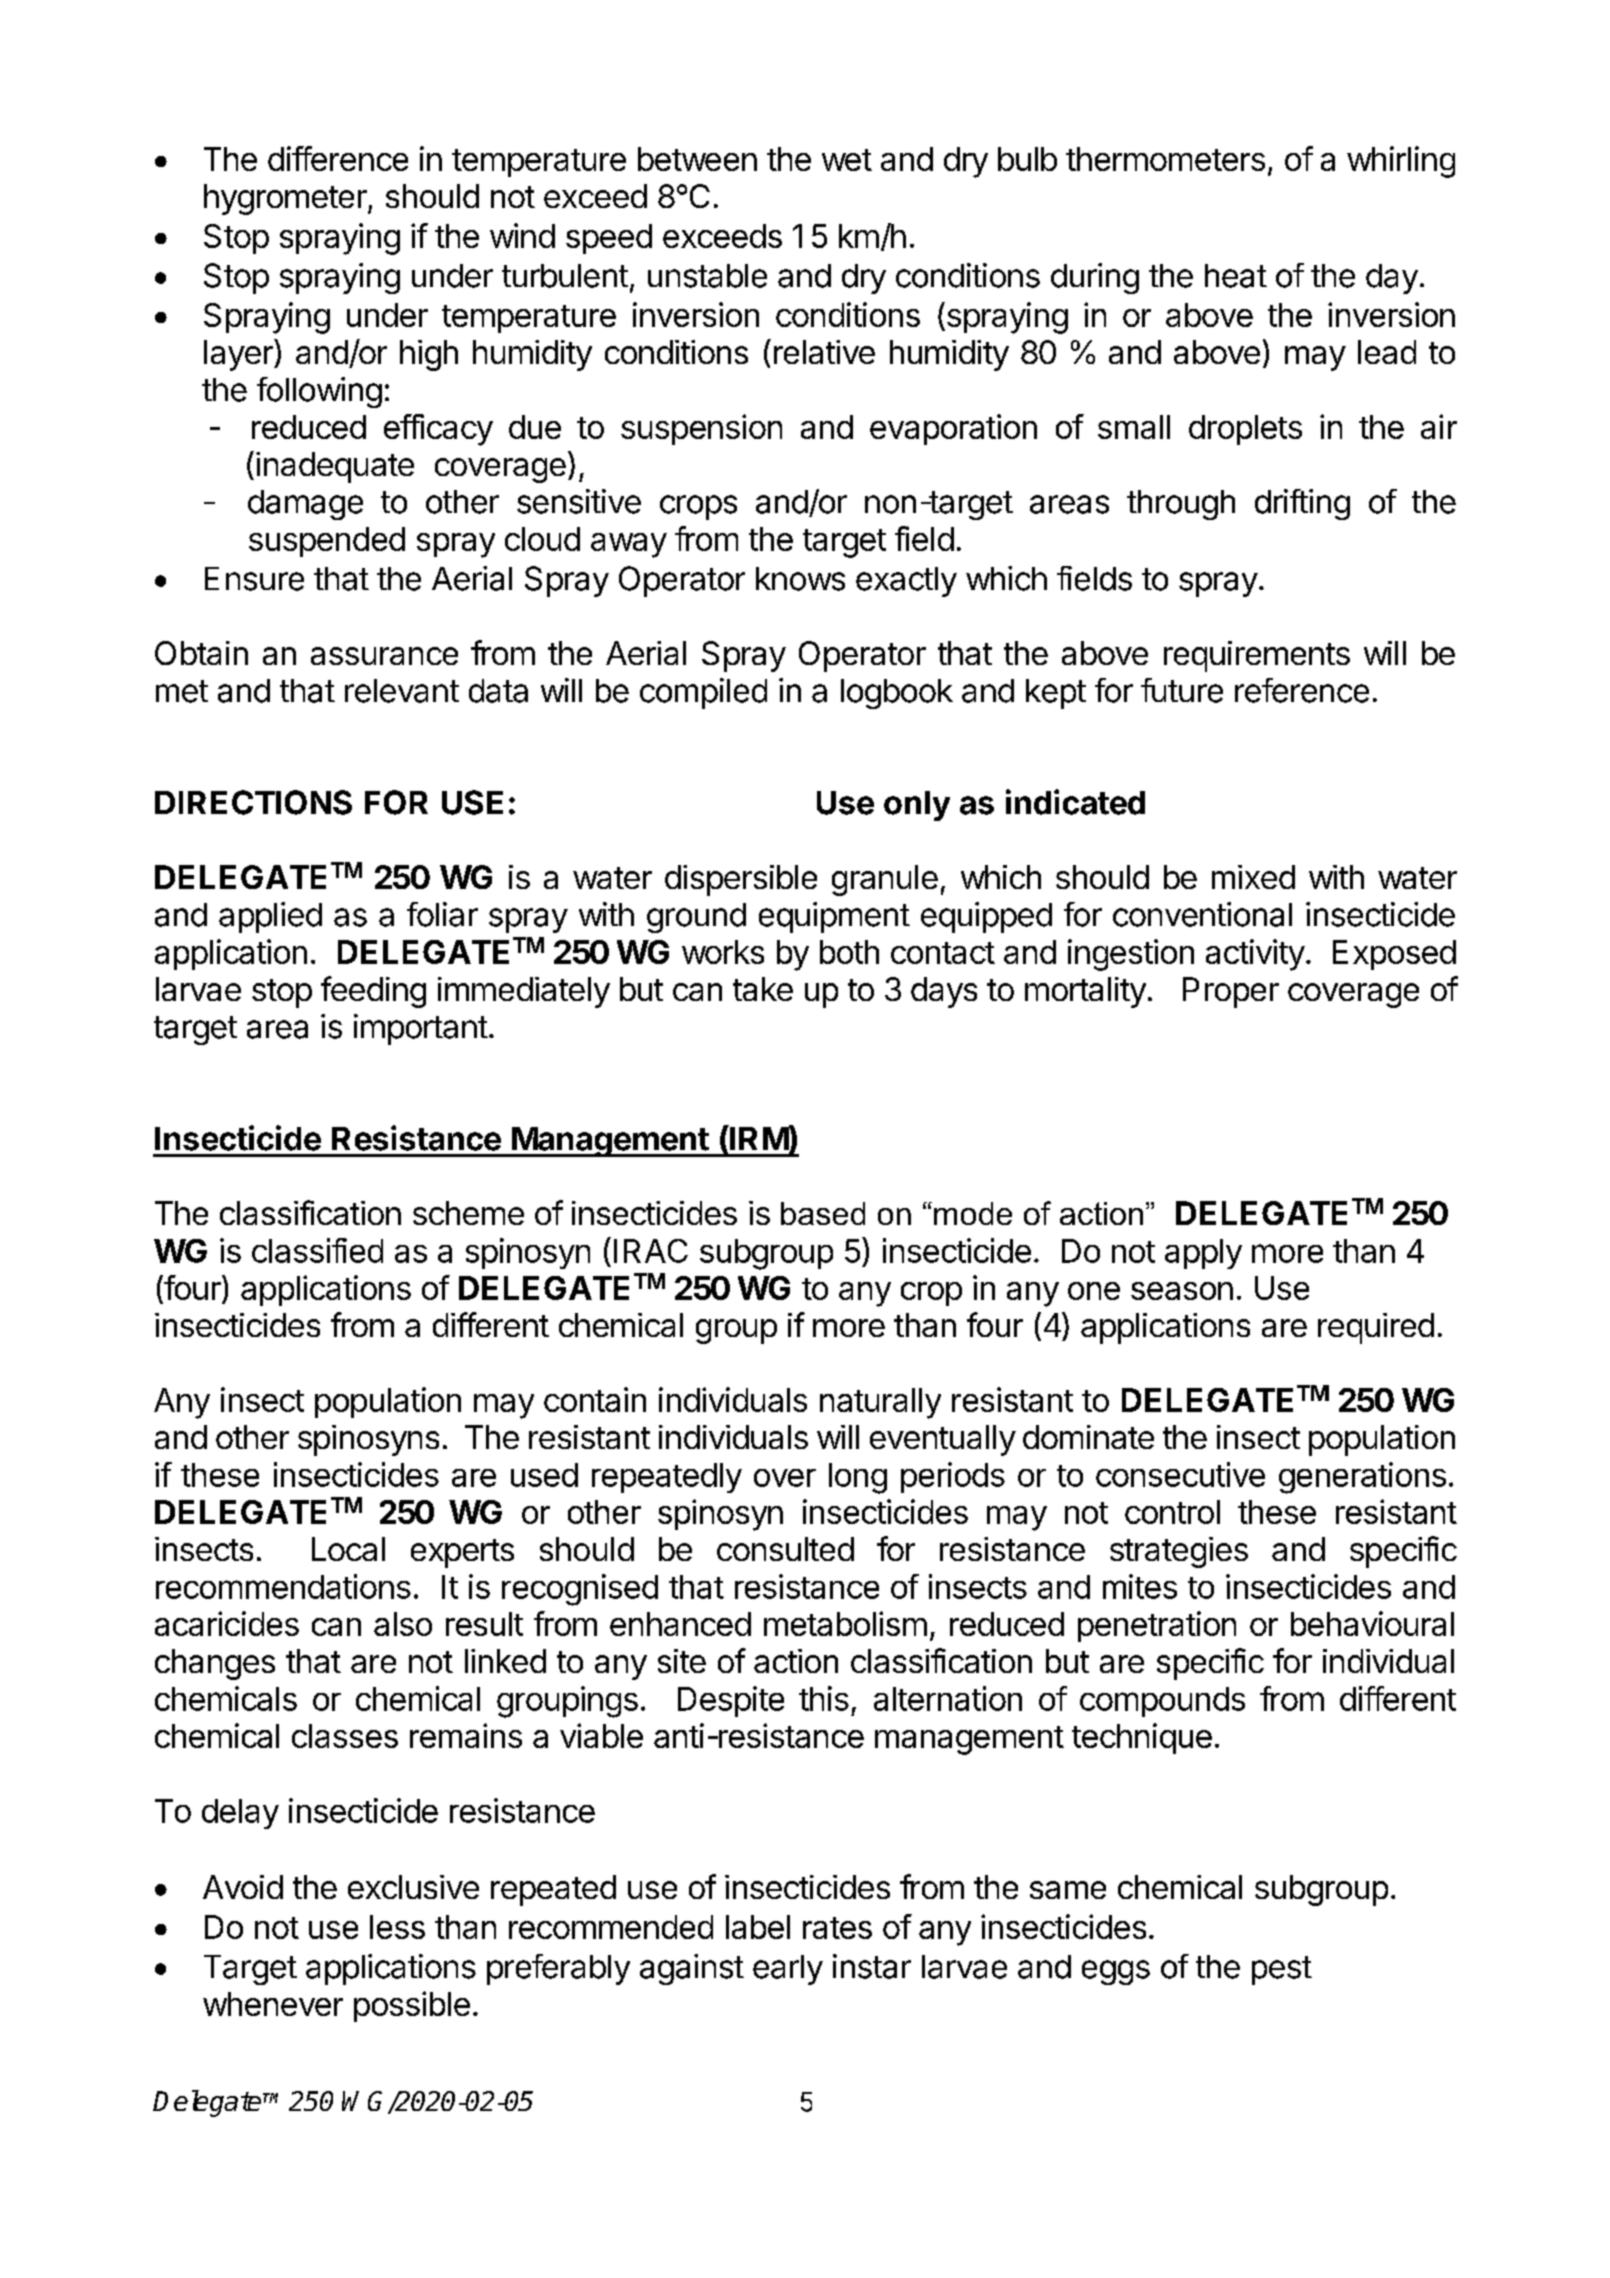 The image size is (1610, 2278). What do you see at coordinates (847, 160) in the screenshot?
I see `wet` at bounding box center [847, 160].
